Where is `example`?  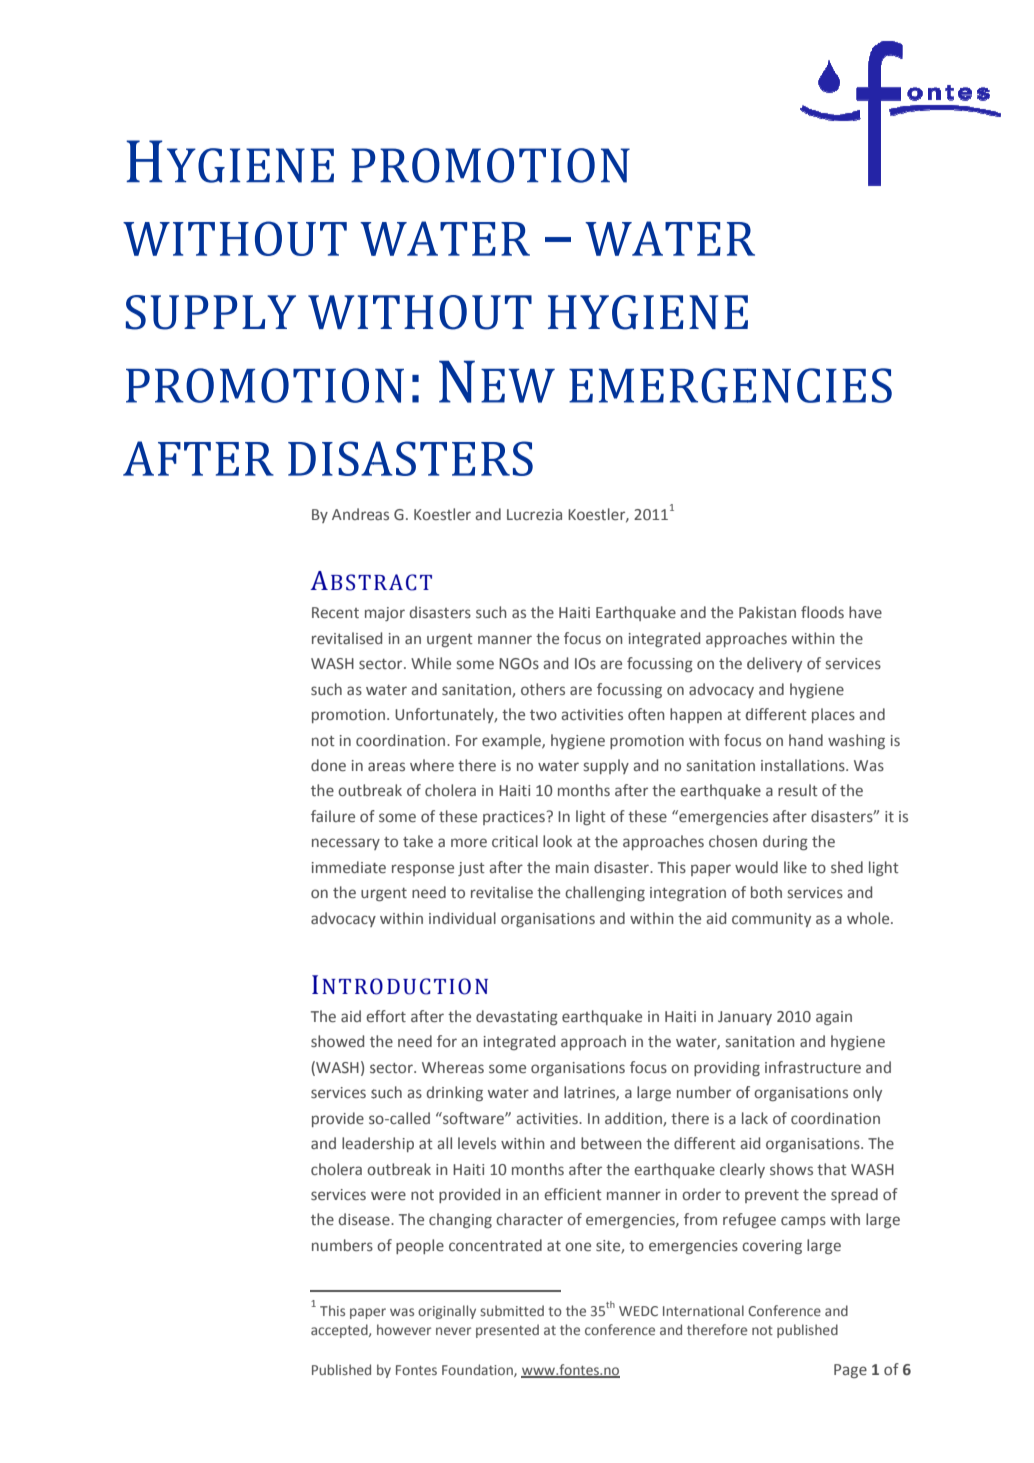 example is located at coordinates (512, 741).
